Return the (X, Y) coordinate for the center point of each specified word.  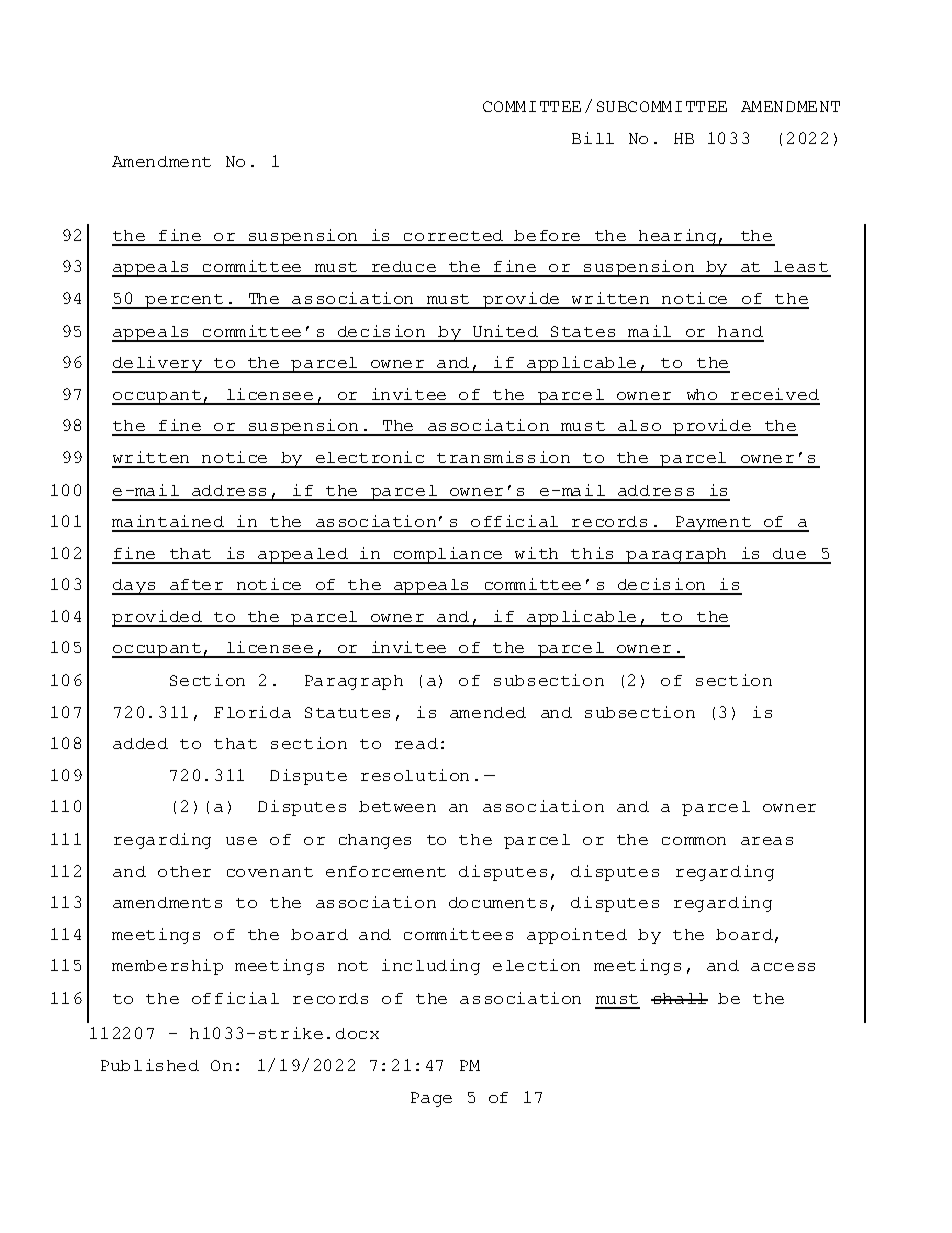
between (397, 806)
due (789, 553)
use (241, 841)
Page (431, 1099)
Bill (593, 138)
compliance (448, 555)
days (135, 587)
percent (185, 301)
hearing (678, 237)
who (702, 394)
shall (679, 998)
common (694, 841)
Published (150, 1065)
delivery (158, 364)
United (505, 331)
